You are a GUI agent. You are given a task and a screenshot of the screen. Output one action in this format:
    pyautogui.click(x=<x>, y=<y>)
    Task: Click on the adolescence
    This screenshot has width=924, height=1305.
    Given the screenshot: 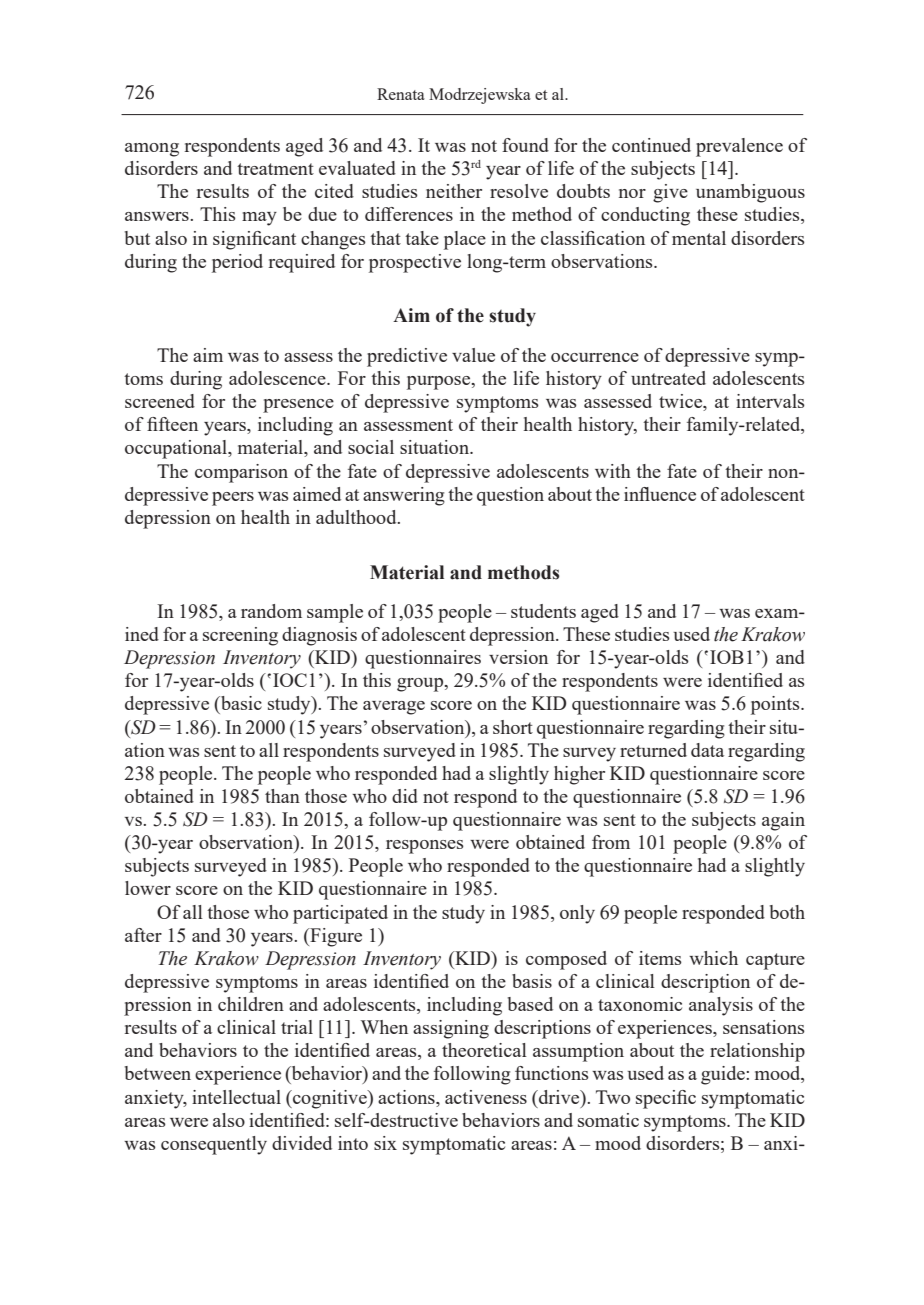 What is the action you would take?
    pyautogui.click(x=278, y=378)
